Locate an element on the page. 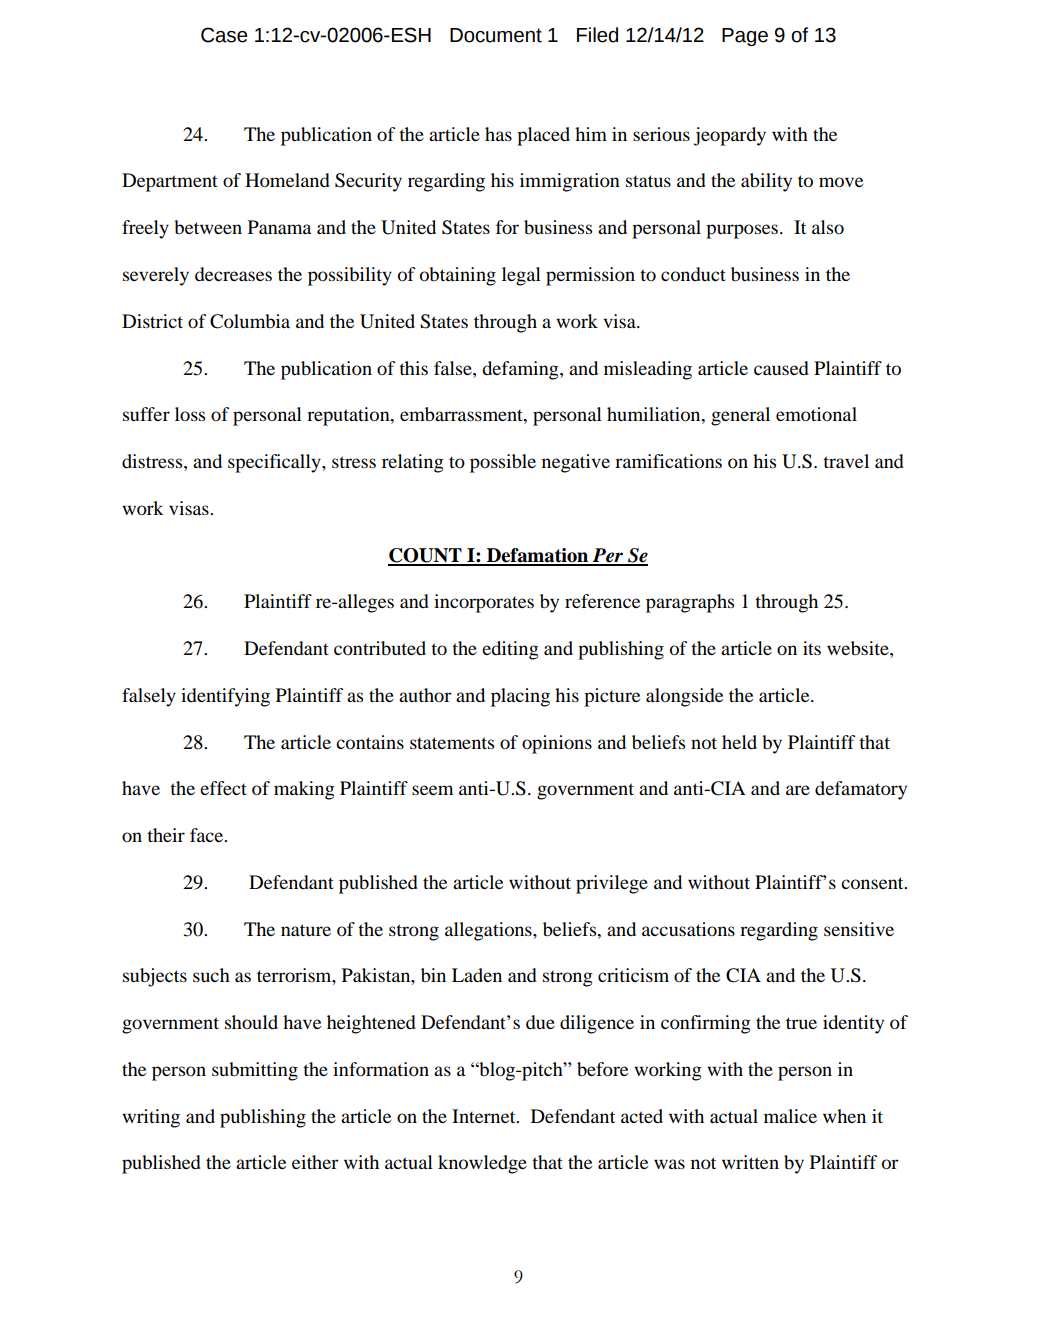  submitting is located at coordinates (255, 1071).
